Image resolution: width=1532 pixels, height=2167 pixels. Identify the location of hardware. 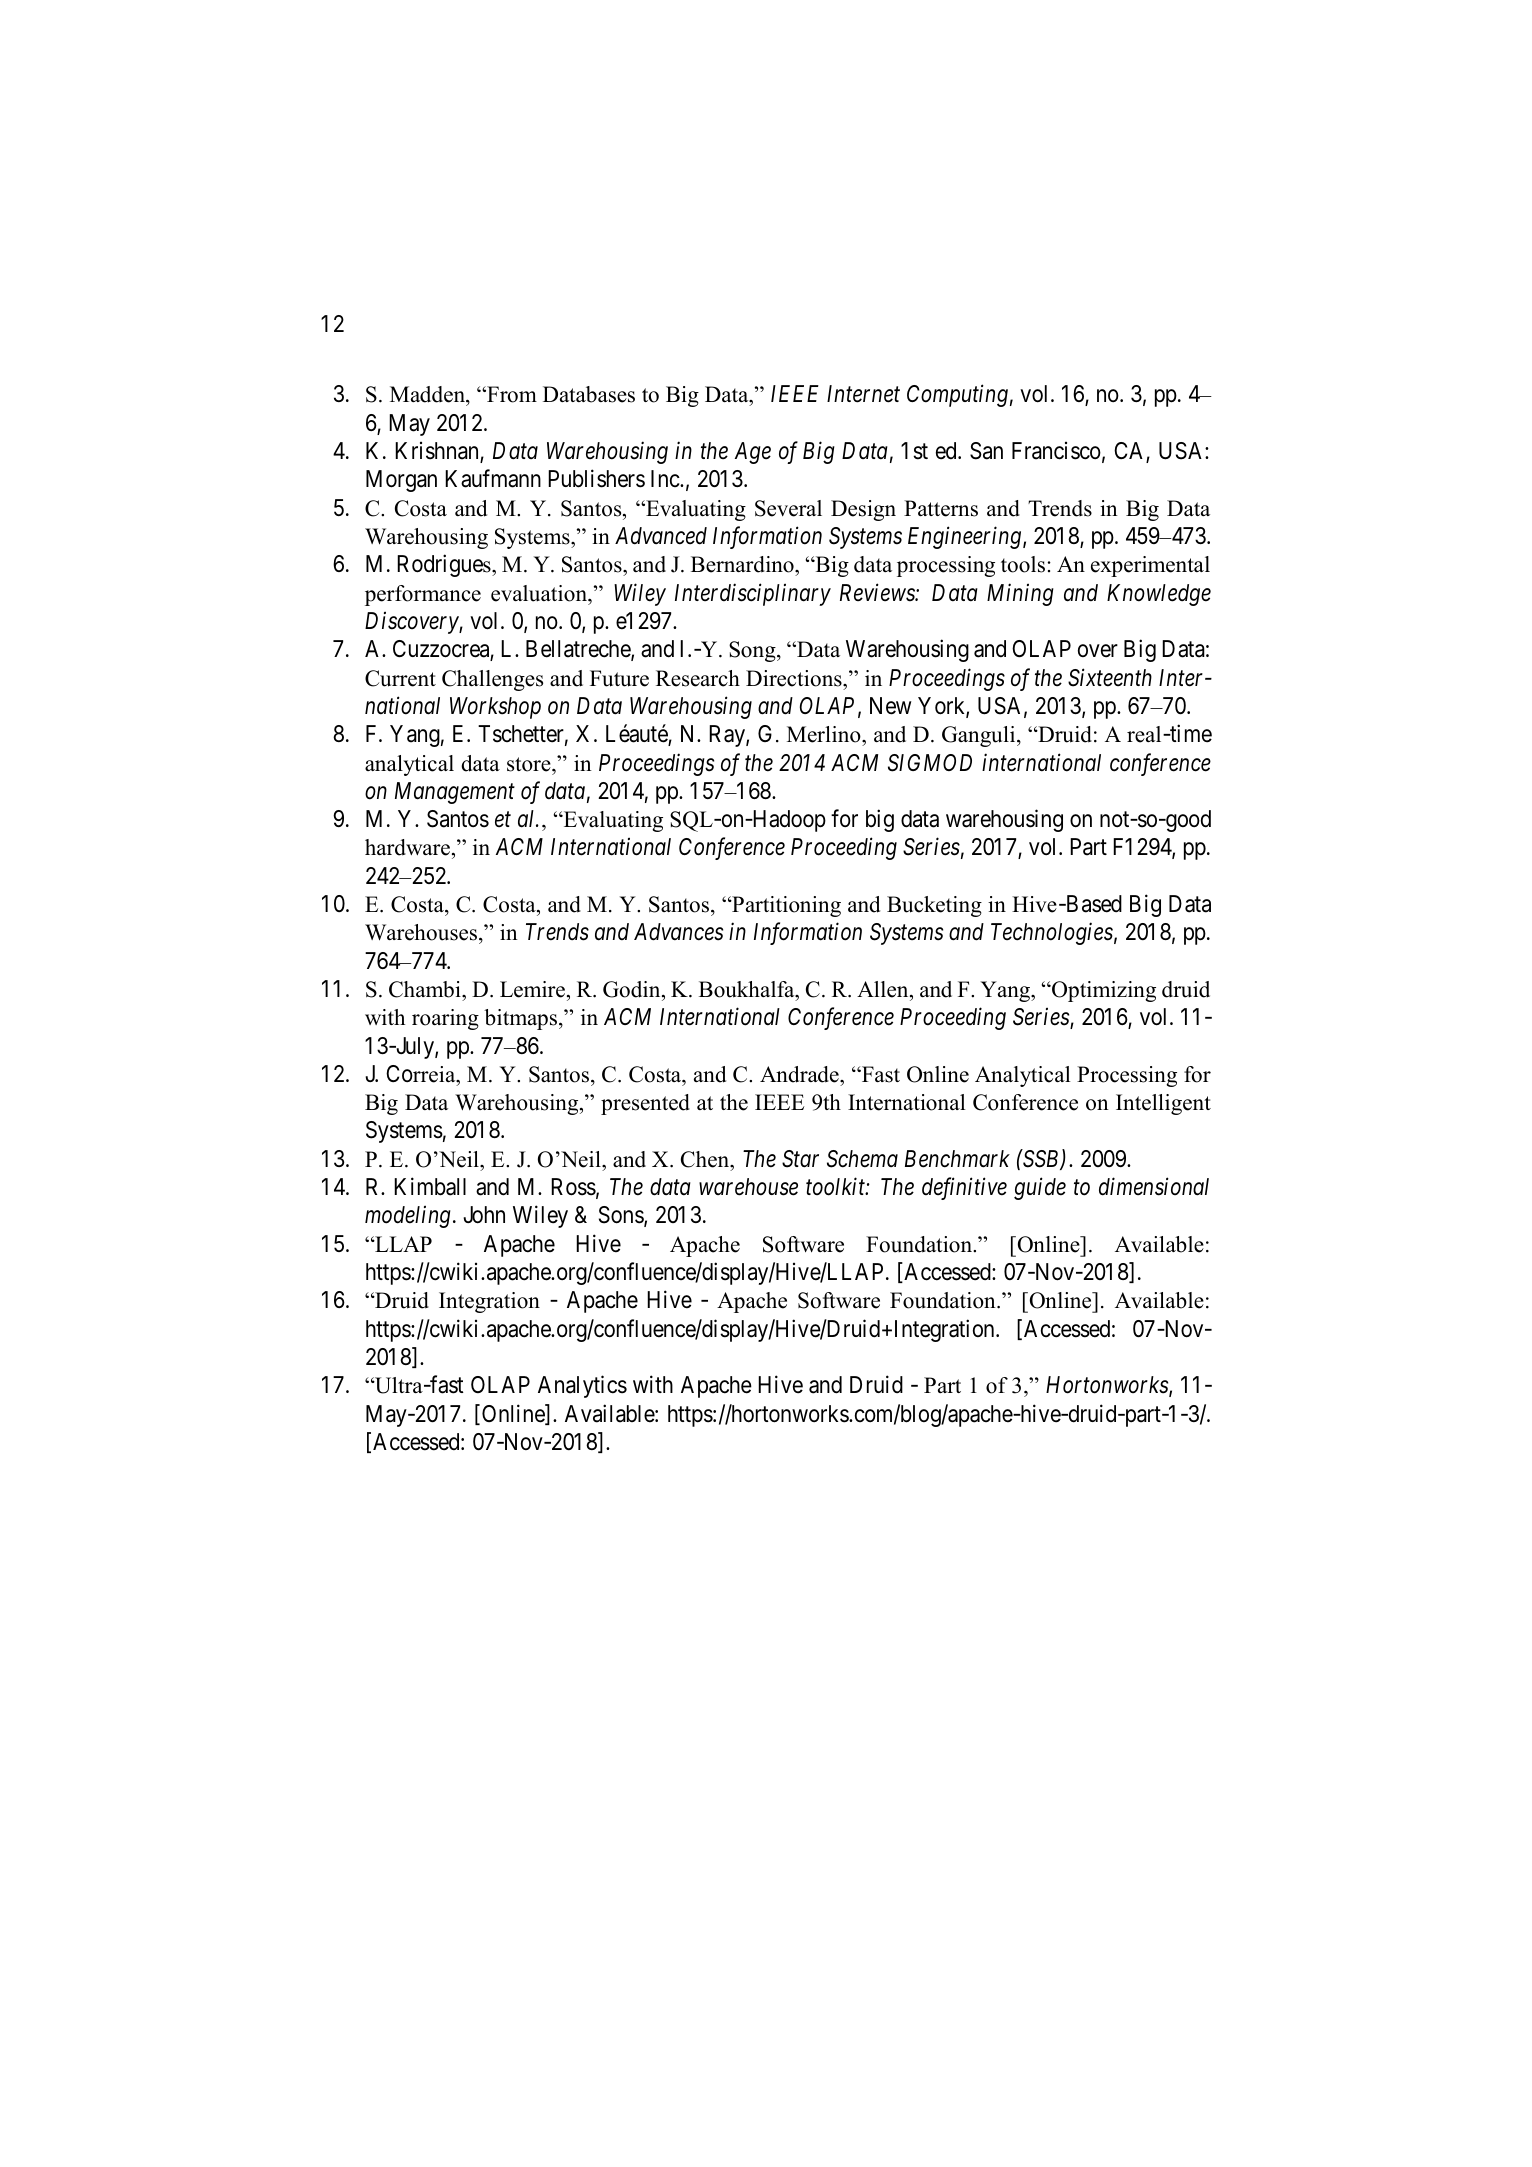
(407, 847).
